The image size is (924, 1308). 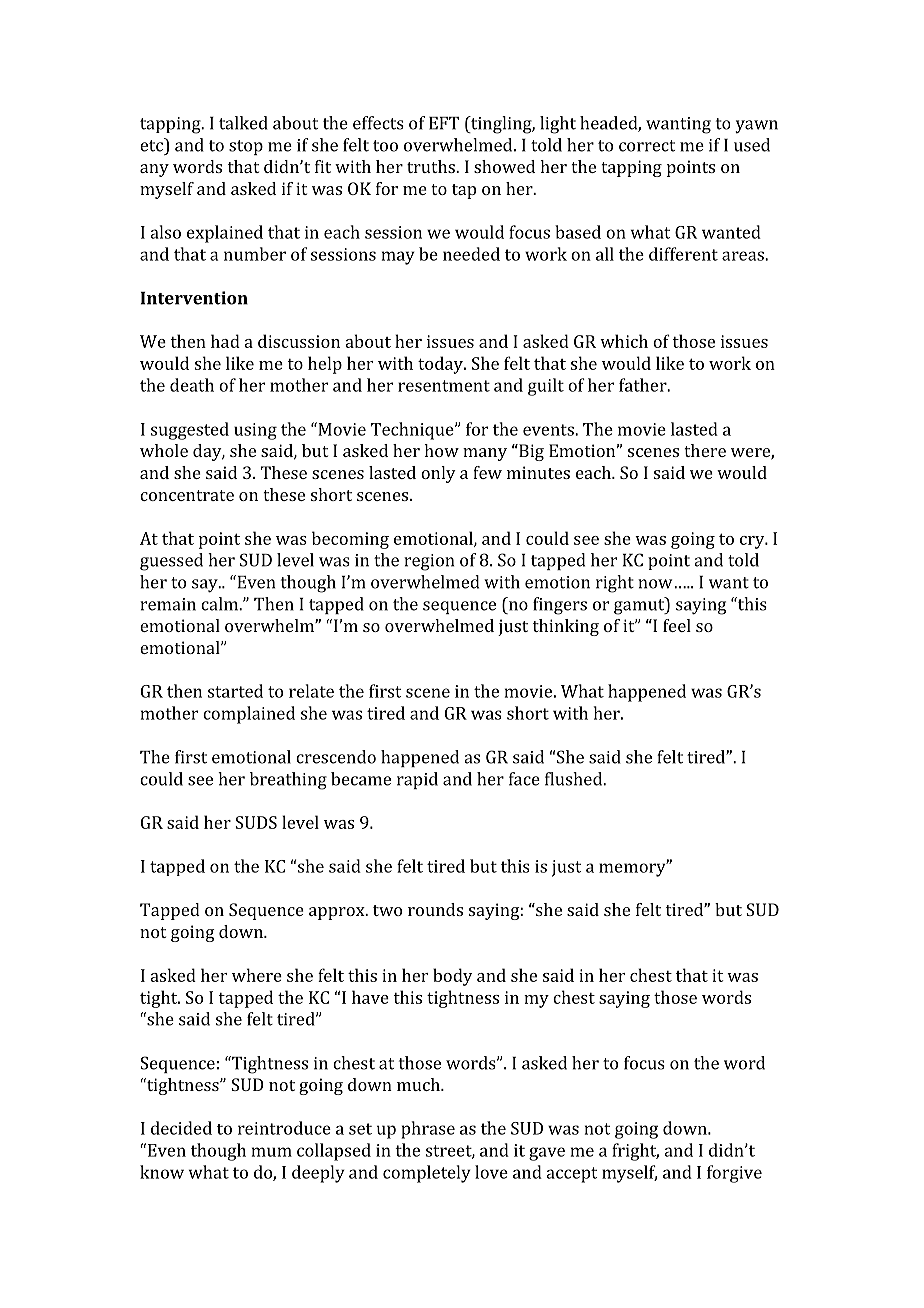 What do you see at coordinates (428, 1130) in the screenshot?
I see `phrase` at bounding box center [428, 1130].
